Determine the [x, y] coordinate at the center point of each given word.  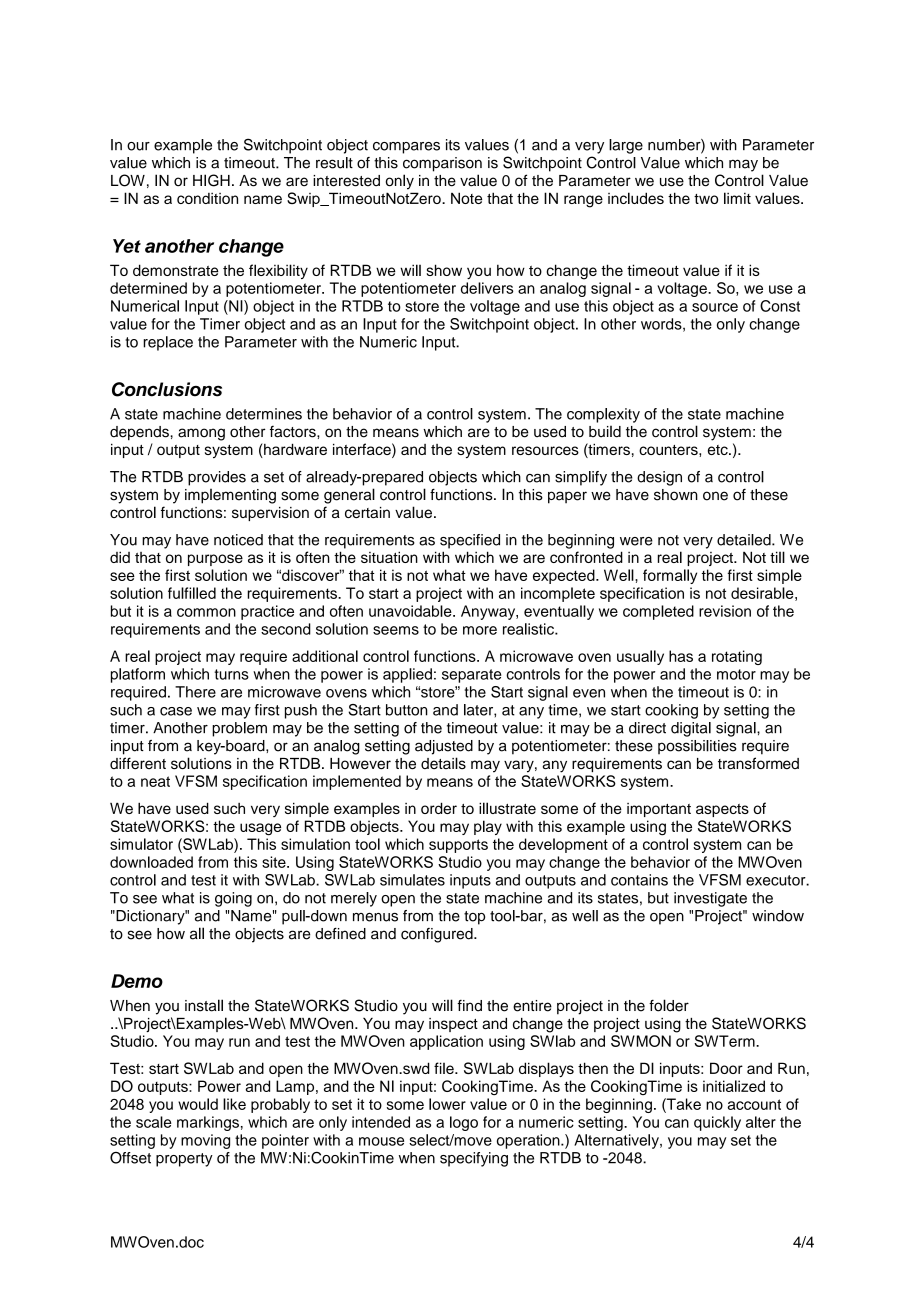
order [439, 808]
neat [155, 781]
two [706, 199]
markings [208, 1123]
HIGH [211, 180]
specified [470, 541]
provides [217, 478]
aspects [722, 810]
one [715, 496]
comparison [442, 164]
